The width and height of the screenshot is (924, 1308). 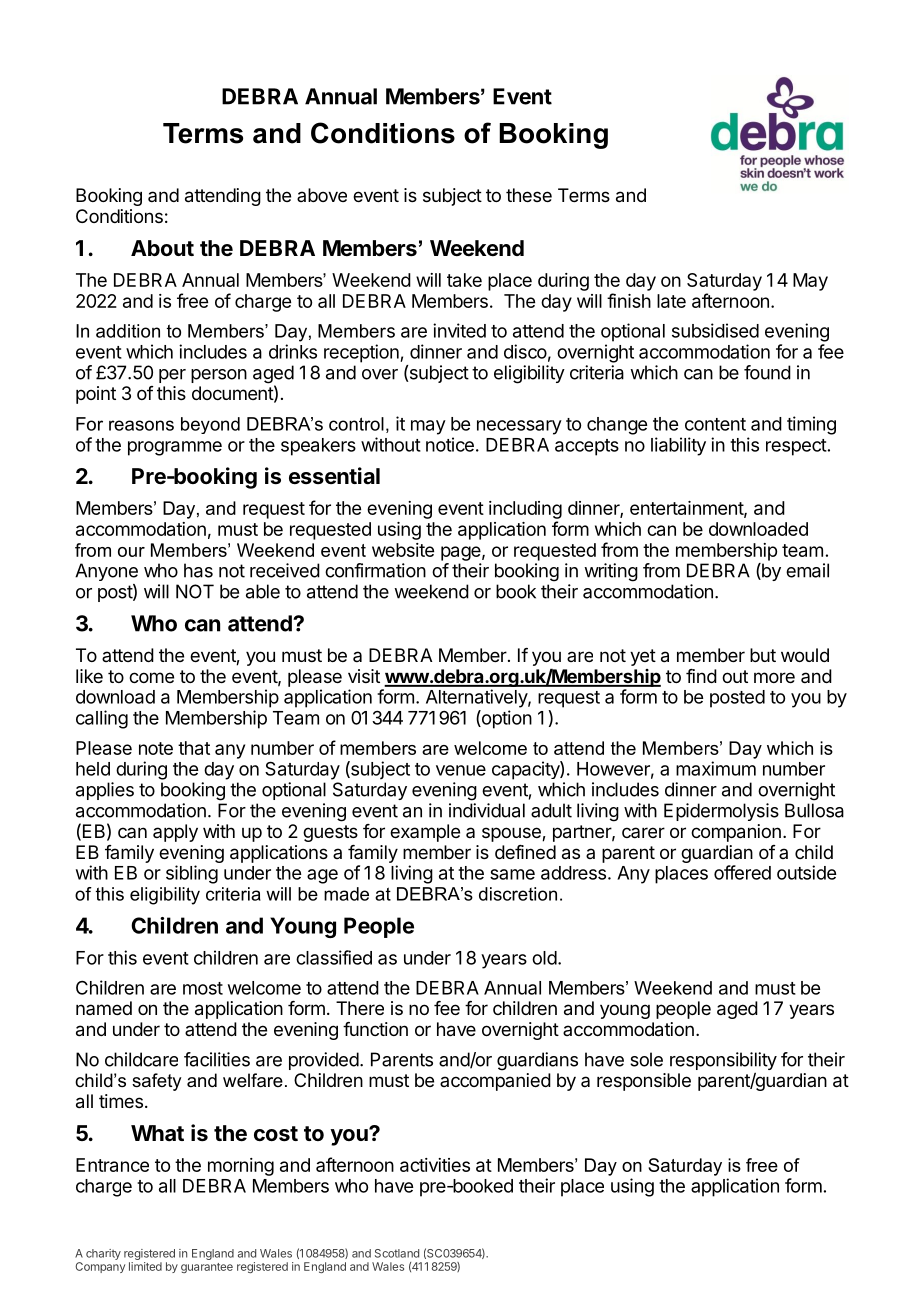 I want to click on late, so click(x=671, y=301).
